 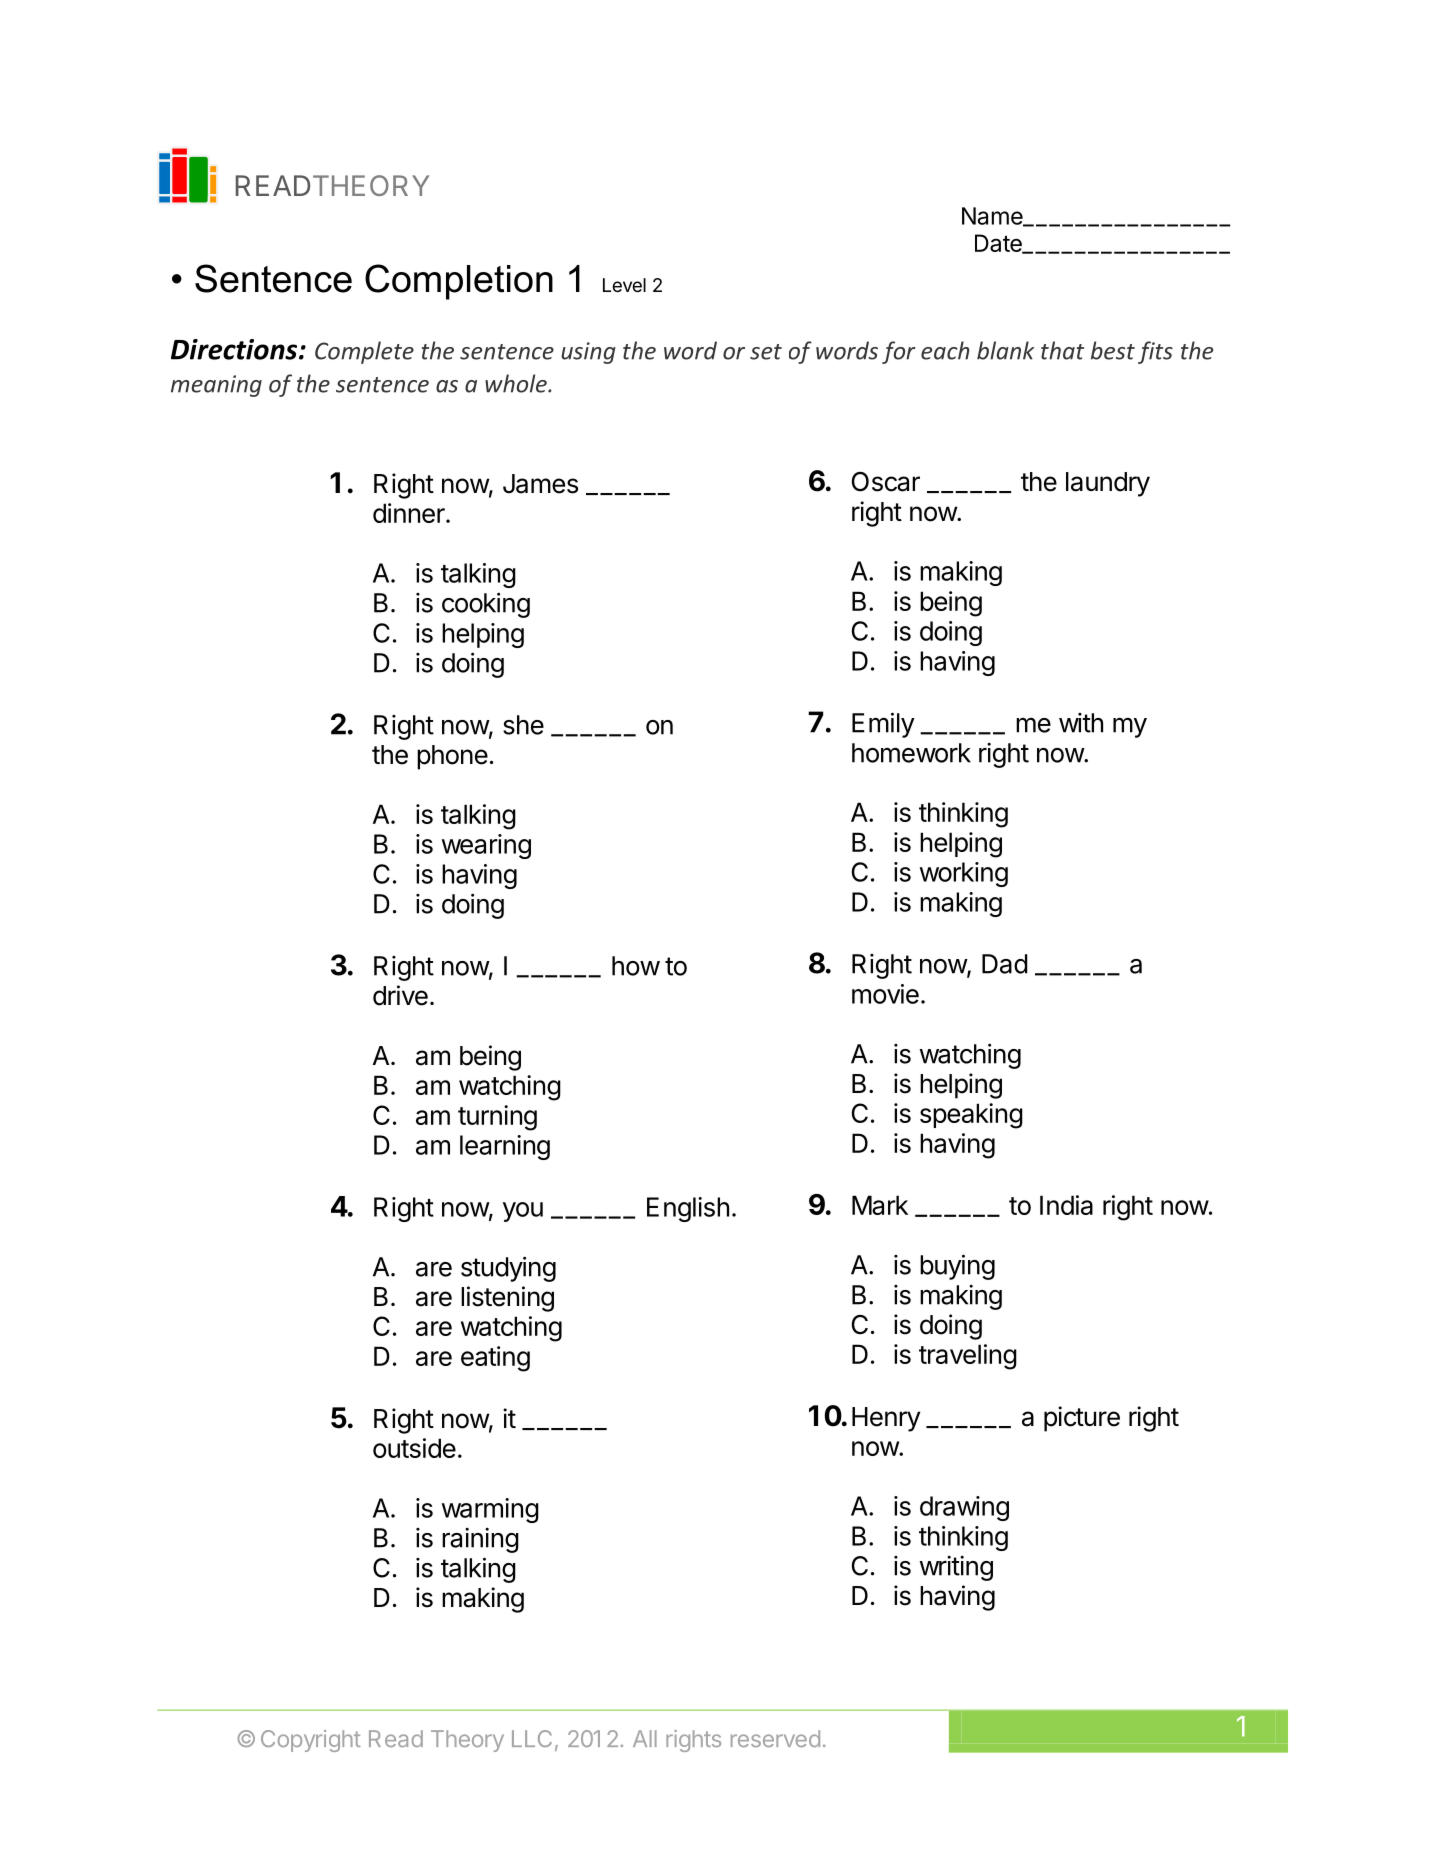 What do you see at coordinates (400, 995) in the screenshot?
I see `drive` at bounding box center [400, 995].
